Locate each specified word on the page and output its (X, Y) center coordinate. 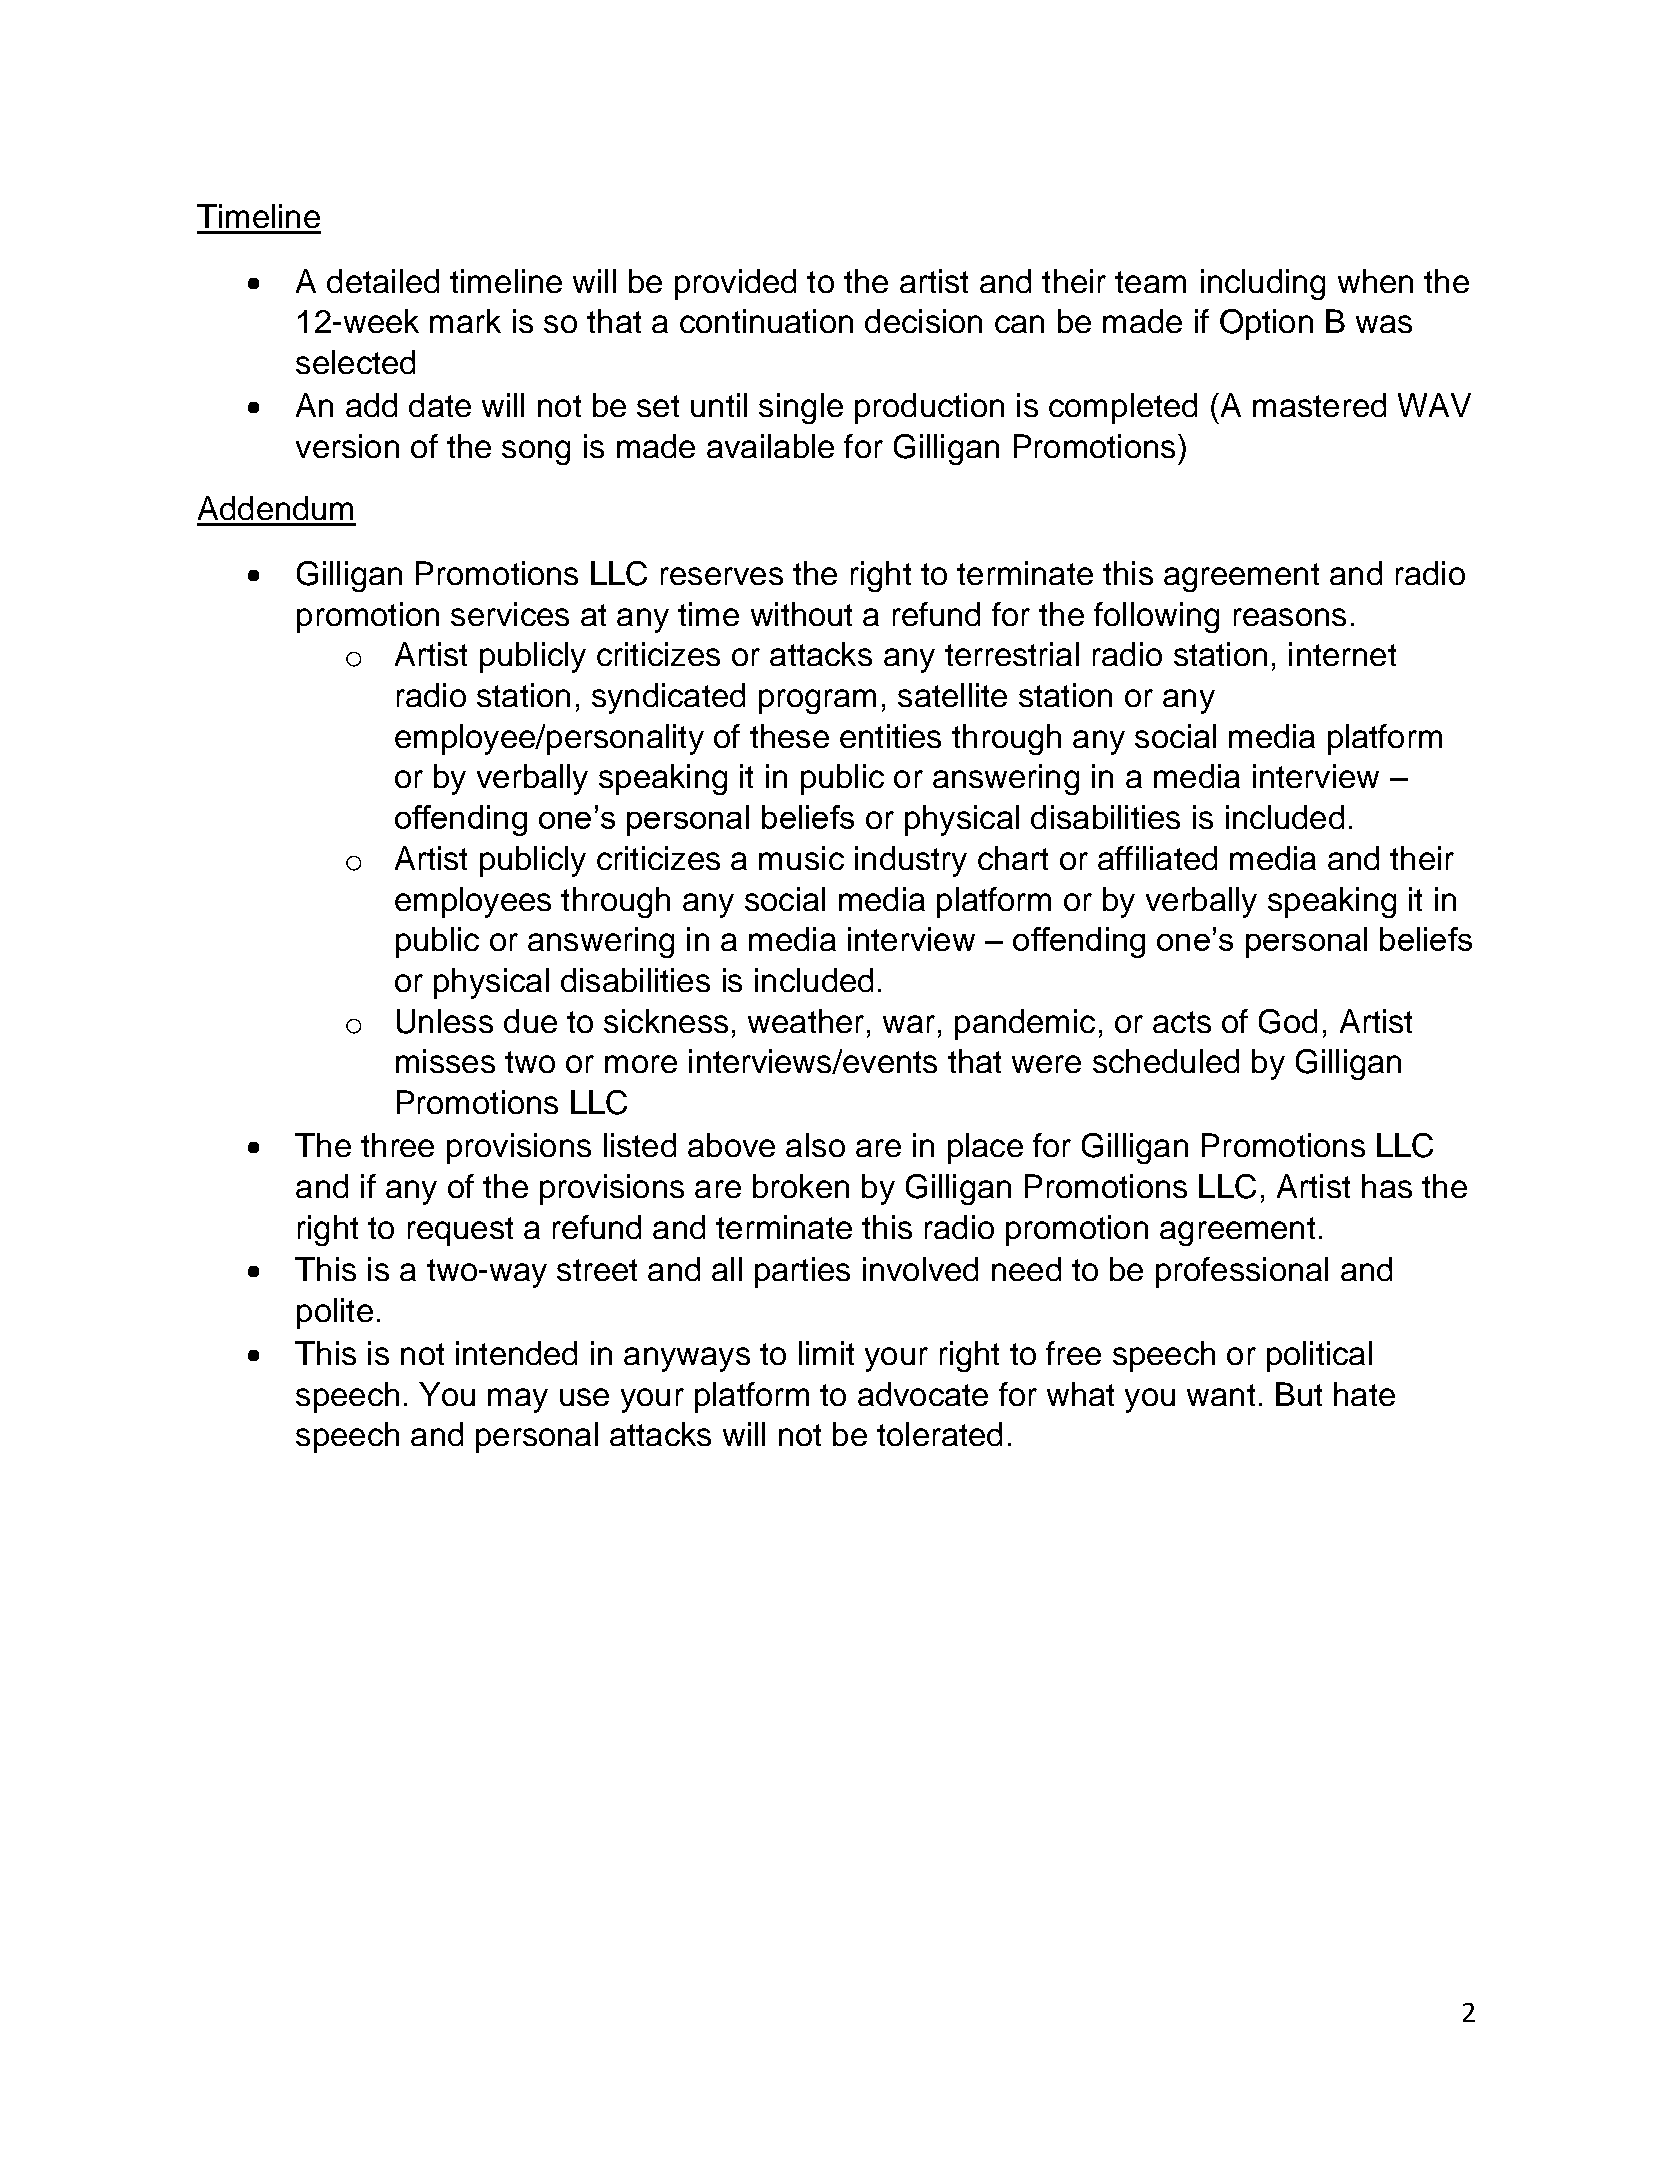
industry (911, 861)
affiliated (1157, 858)
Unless (445, 1021)
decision (923, 321)
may (518, 1400)
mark (465, 321)
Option (1266, 324)
